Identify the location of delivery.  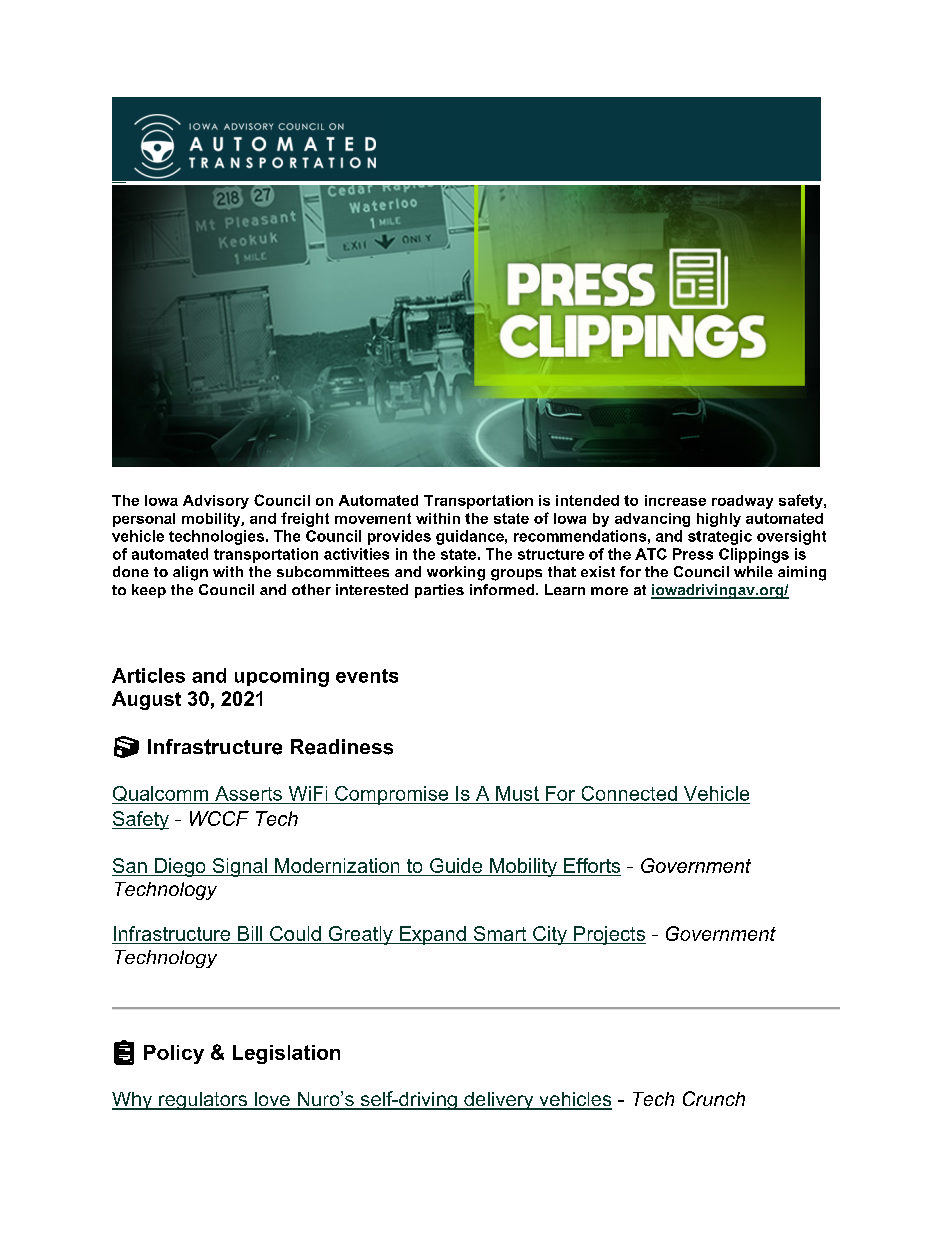
(499, 1101).
